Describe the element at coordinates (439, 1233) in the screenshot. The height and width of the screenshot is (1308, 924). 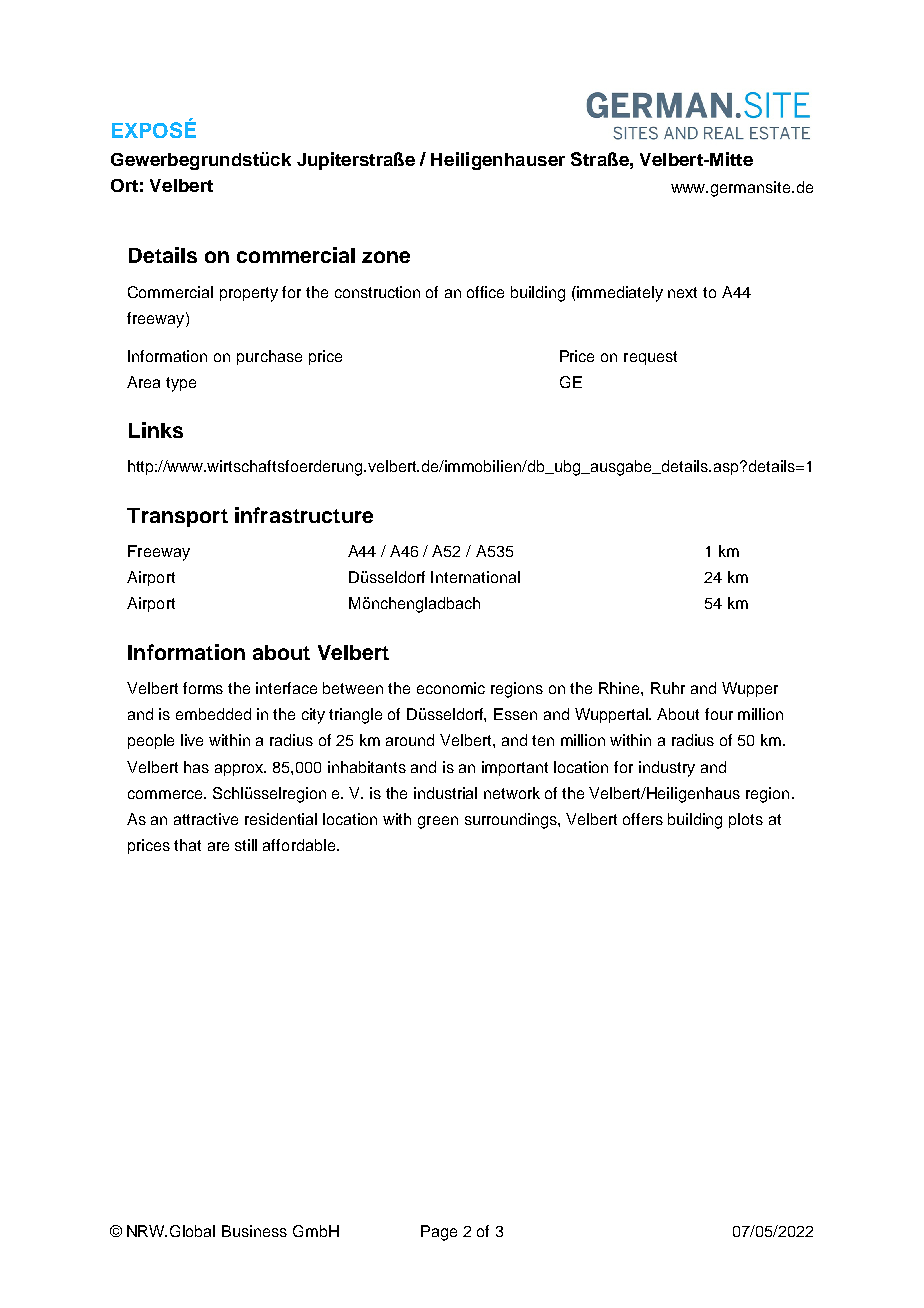
I see `Page` at that location.
